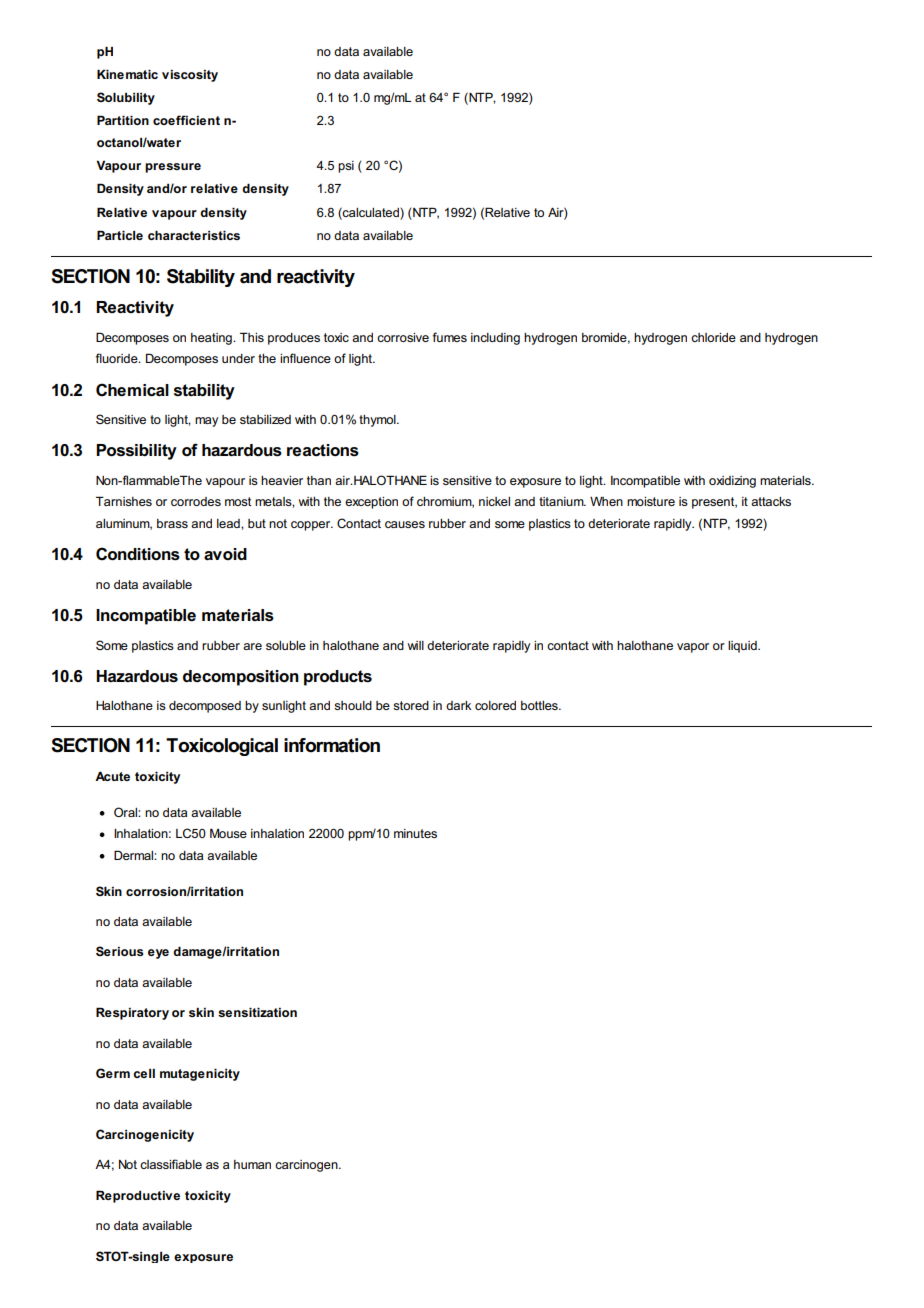  Describe the element at coordinates (713, 337) in the screenshot. I see `chloride` at that location.
